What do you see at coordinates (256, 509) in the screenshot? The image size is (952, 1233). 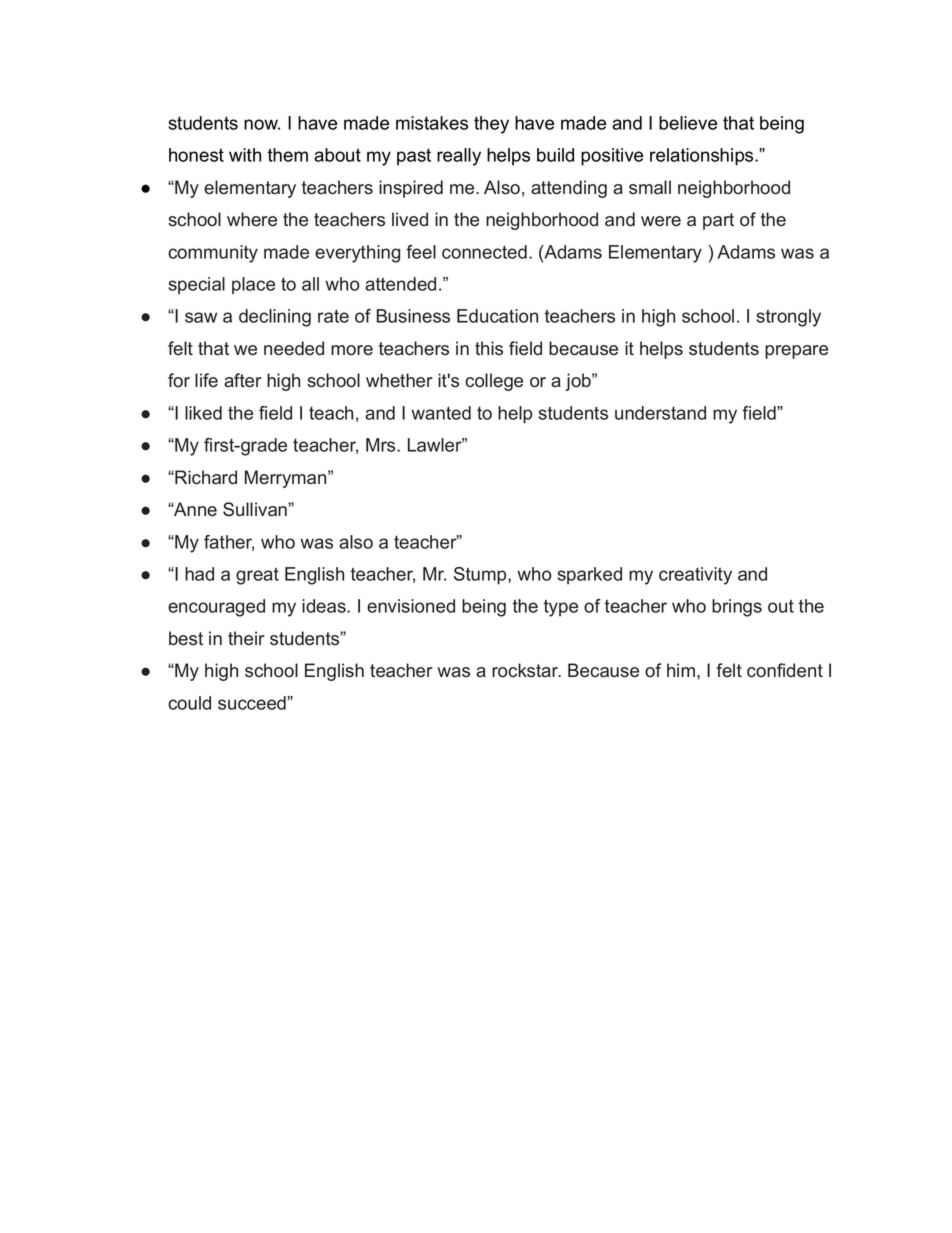 I see `Sullivan` at bounding box center [256, 509].
